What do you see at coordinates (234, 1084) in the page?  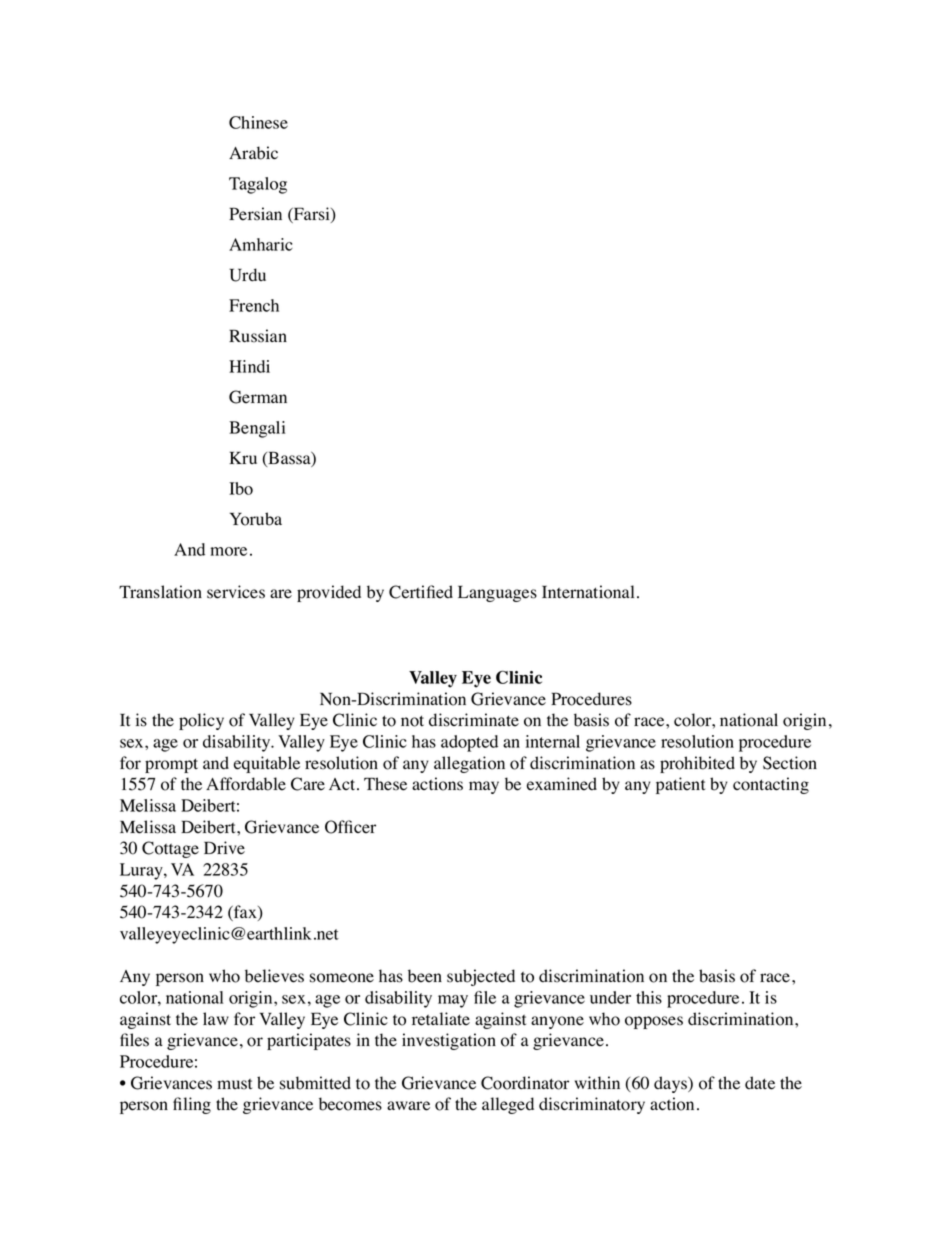 I see `must` at bounding box center [234, 1084].
